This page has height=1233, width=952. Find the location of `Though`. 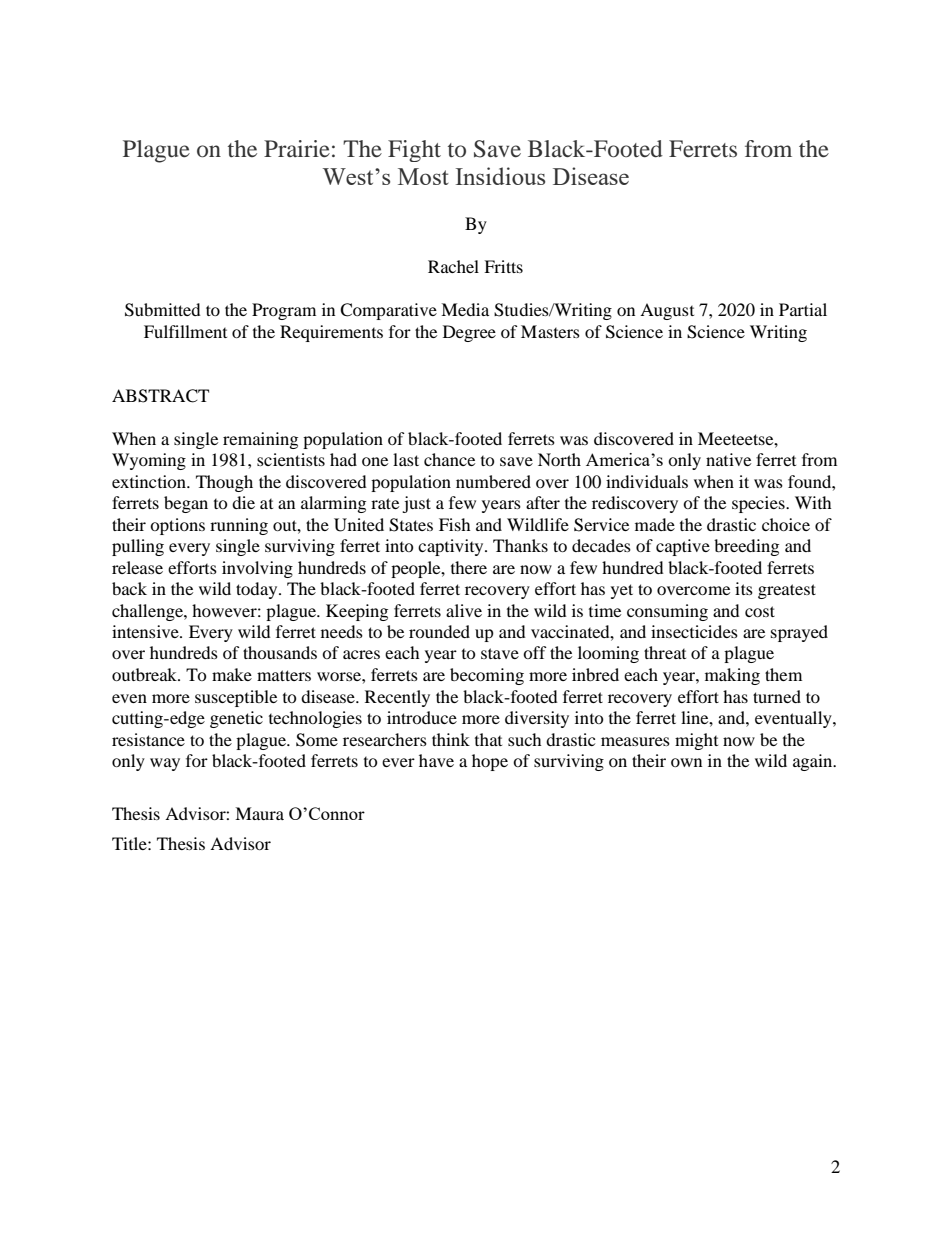

Though is located at coordinates (224, 483).
